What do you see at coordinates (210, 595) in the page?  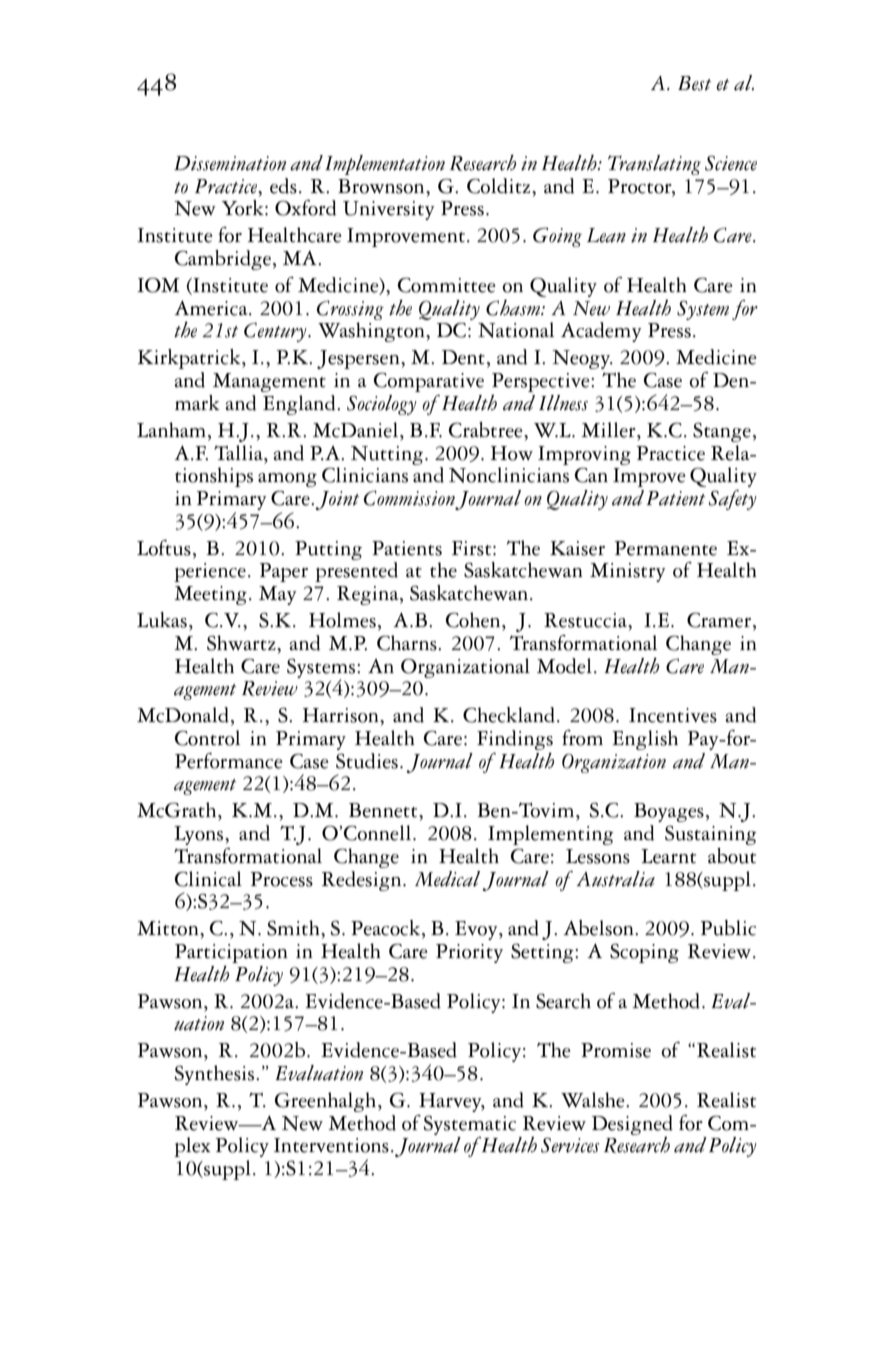 I see `Meeting` at bounding box center [210, 595].
